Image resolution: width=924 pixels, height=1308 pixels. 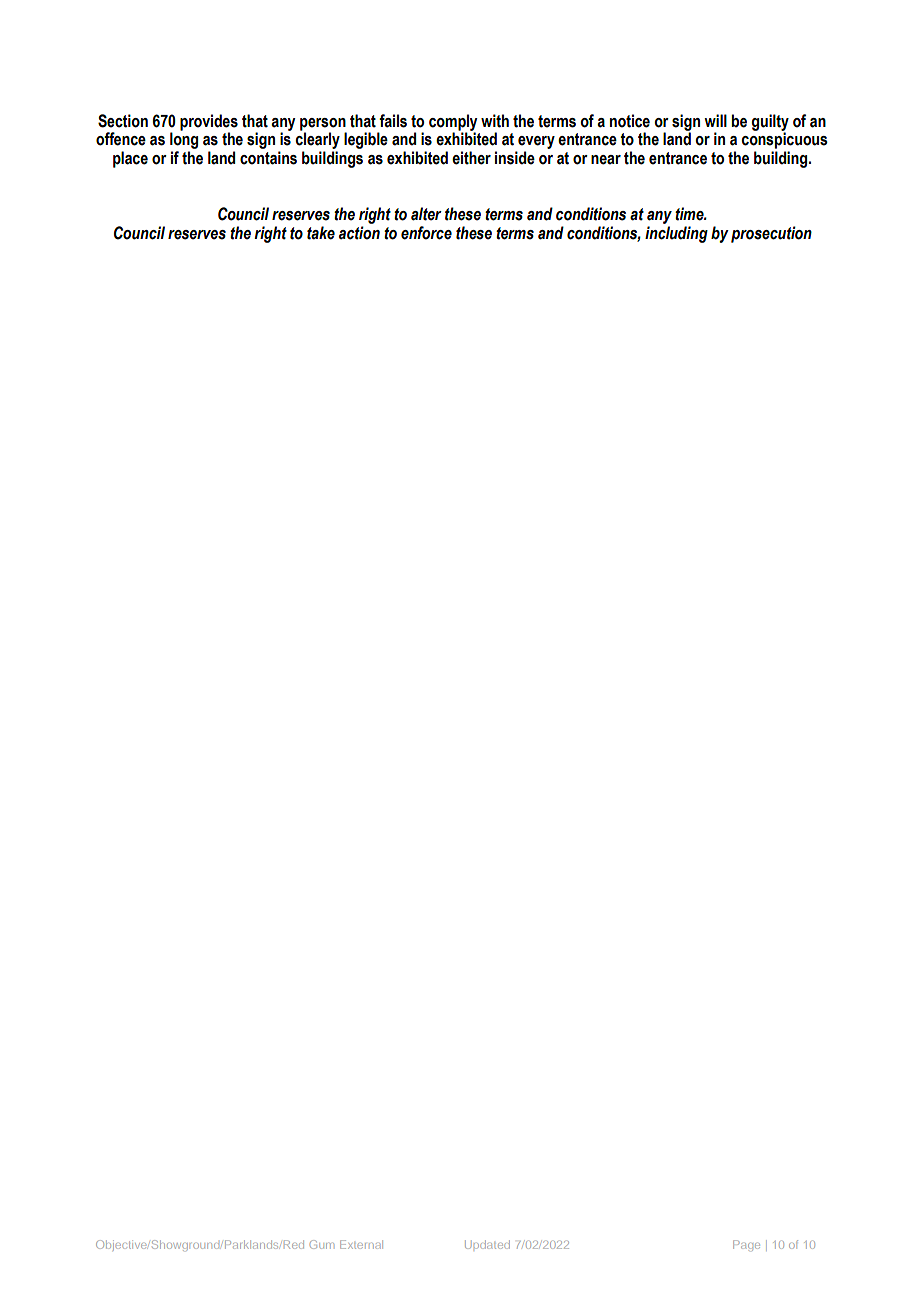 I want to click on take, so click(x=321, y=233).
